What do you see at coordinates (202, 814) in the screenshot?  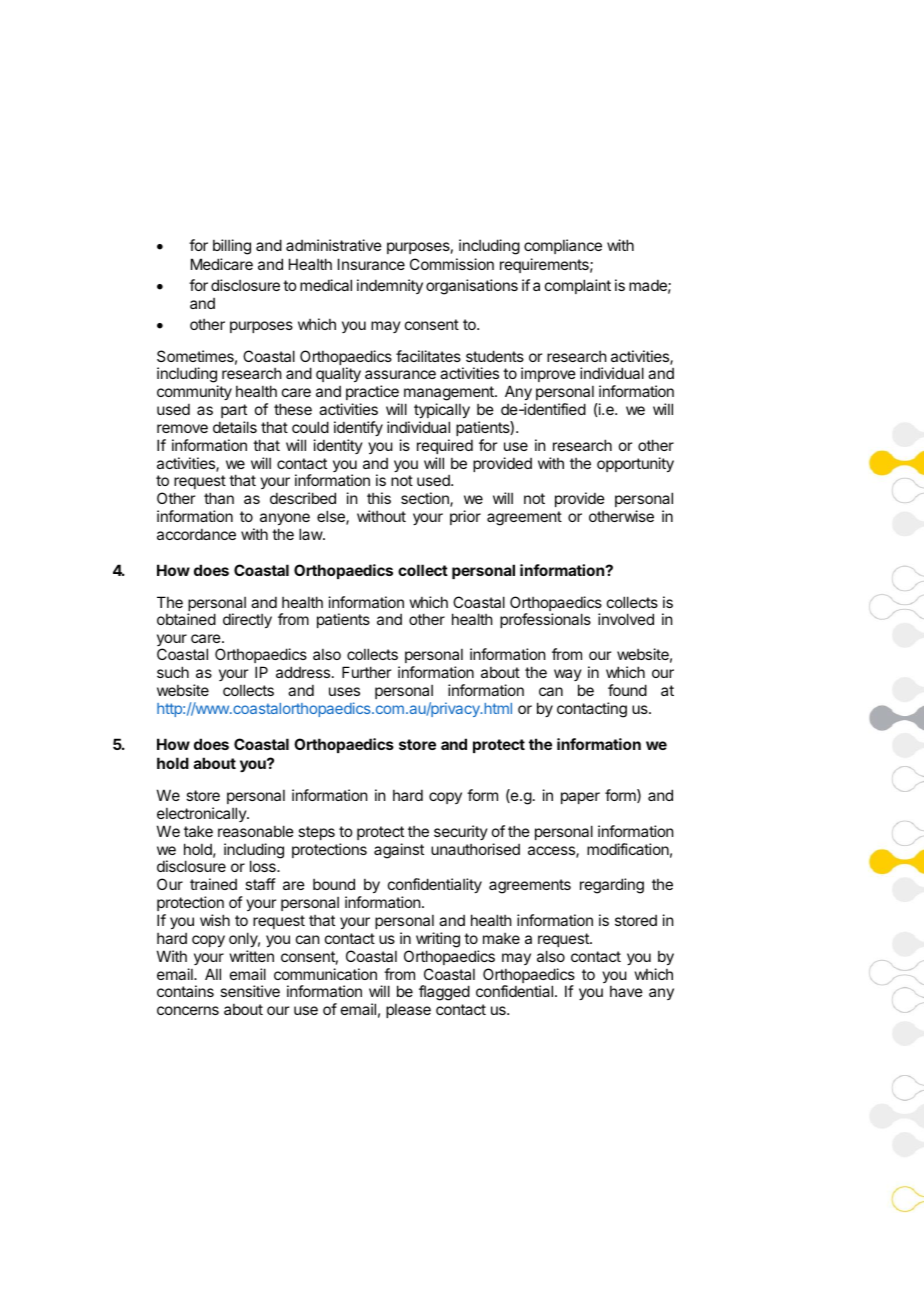 I see `electronically` at bounding box center [202, 814].
